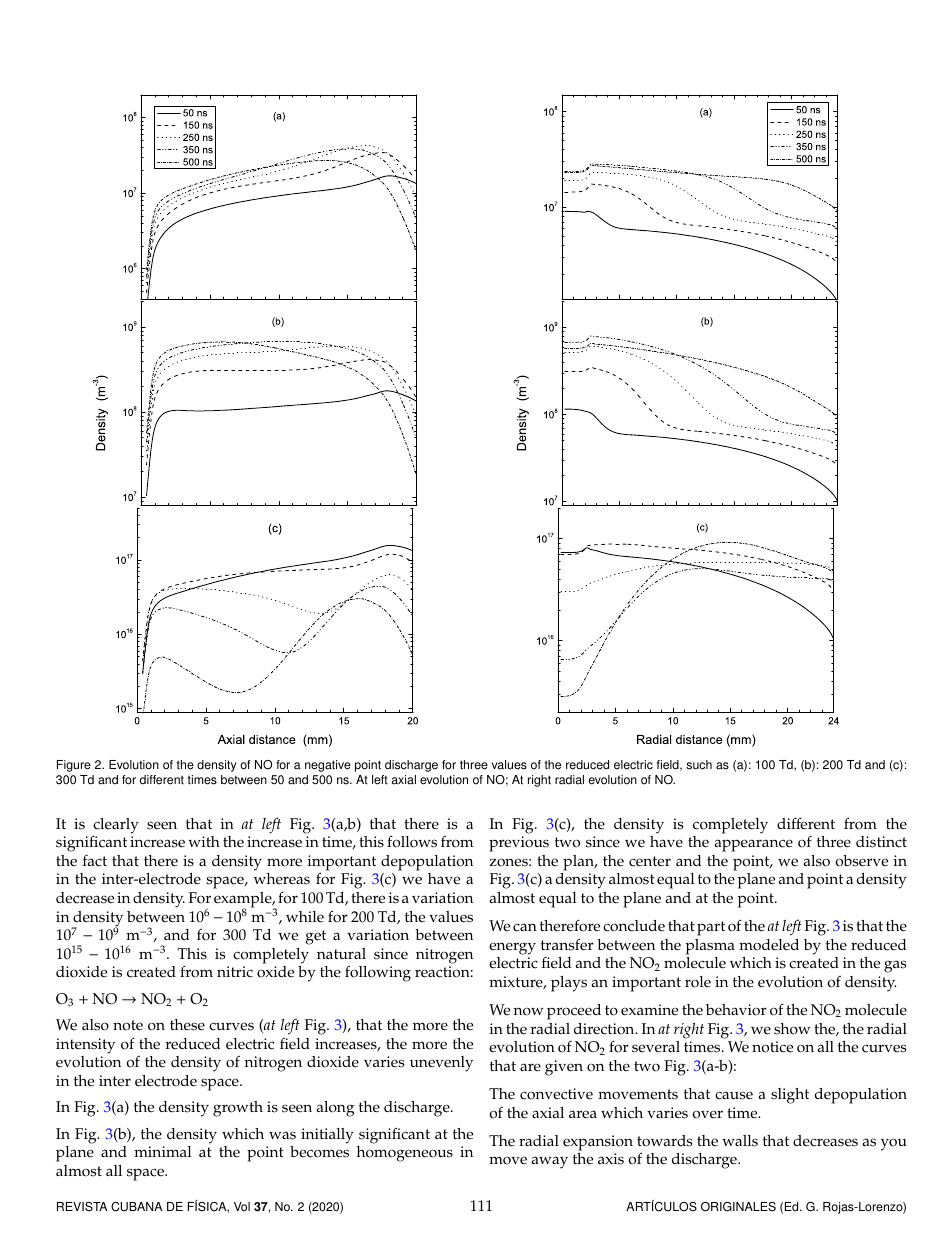 The height and width of the screenshot is (1233, 952). I want to click on notice, so click(772, 1047).
